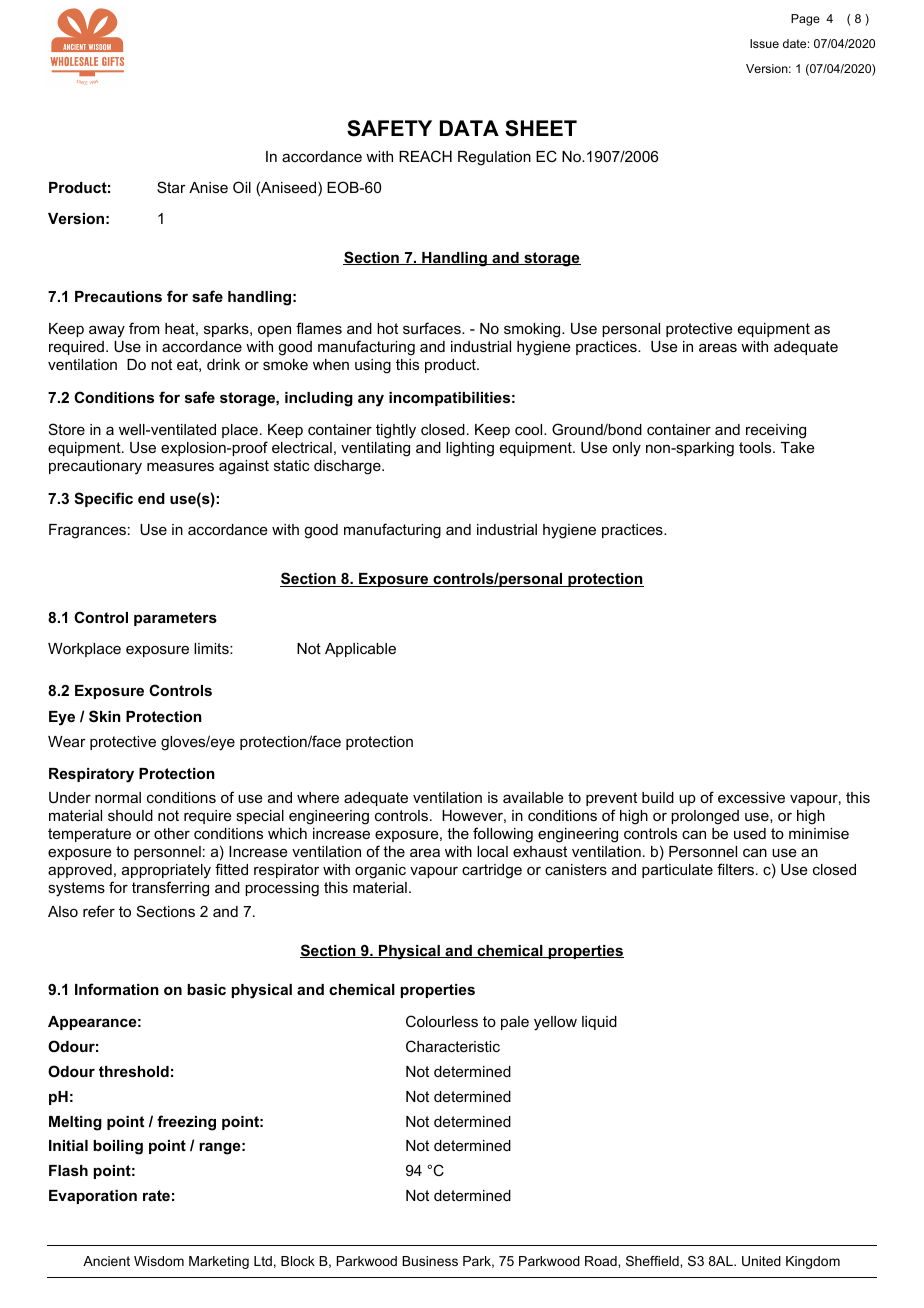 This screenshot has height=1308, width=924. Describe the element at coordinates (180, 466) in the screenshot. I see `measures` at that location.
